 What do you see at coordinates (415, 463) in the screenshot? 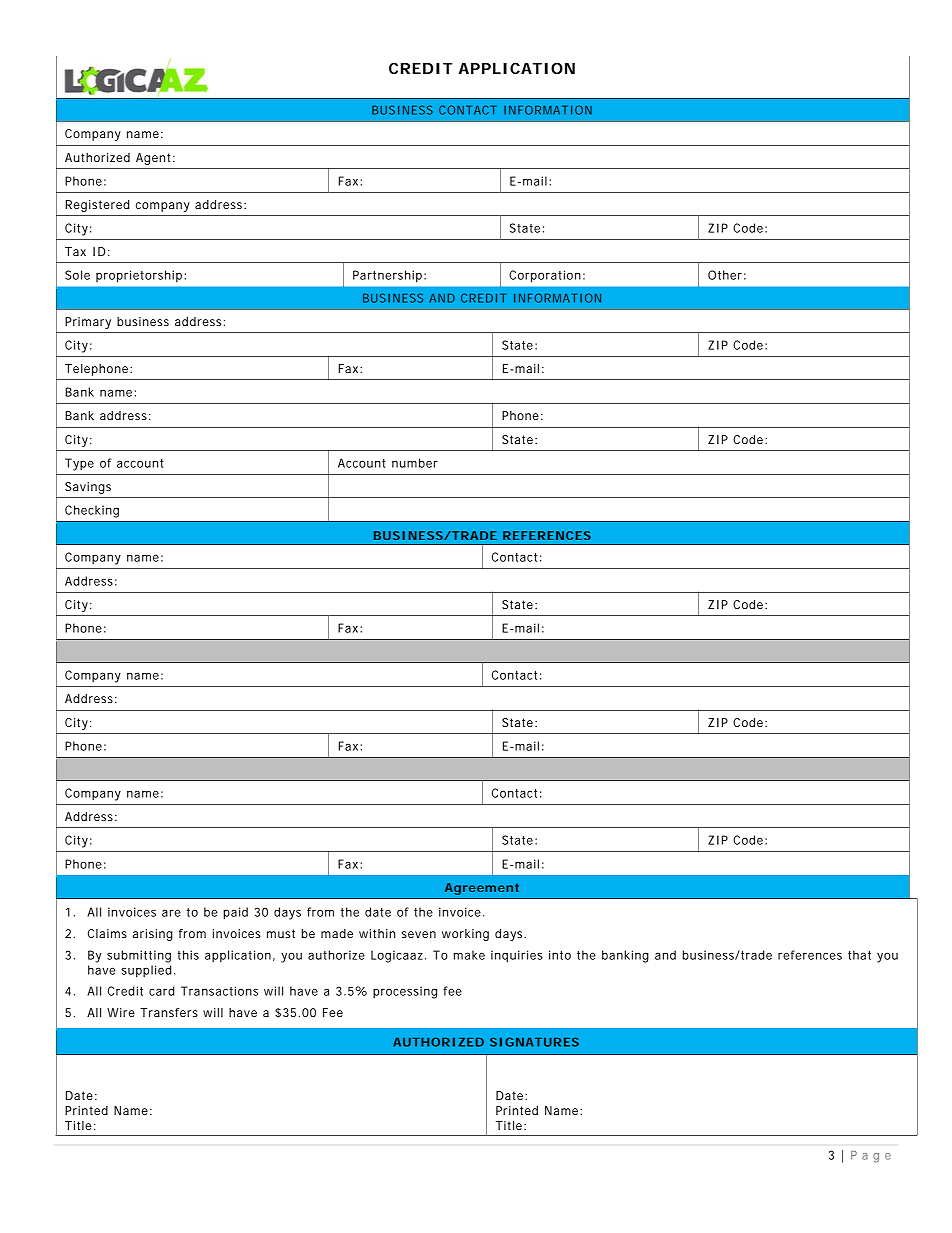
I see `number` at bounding box center [415, 463].
